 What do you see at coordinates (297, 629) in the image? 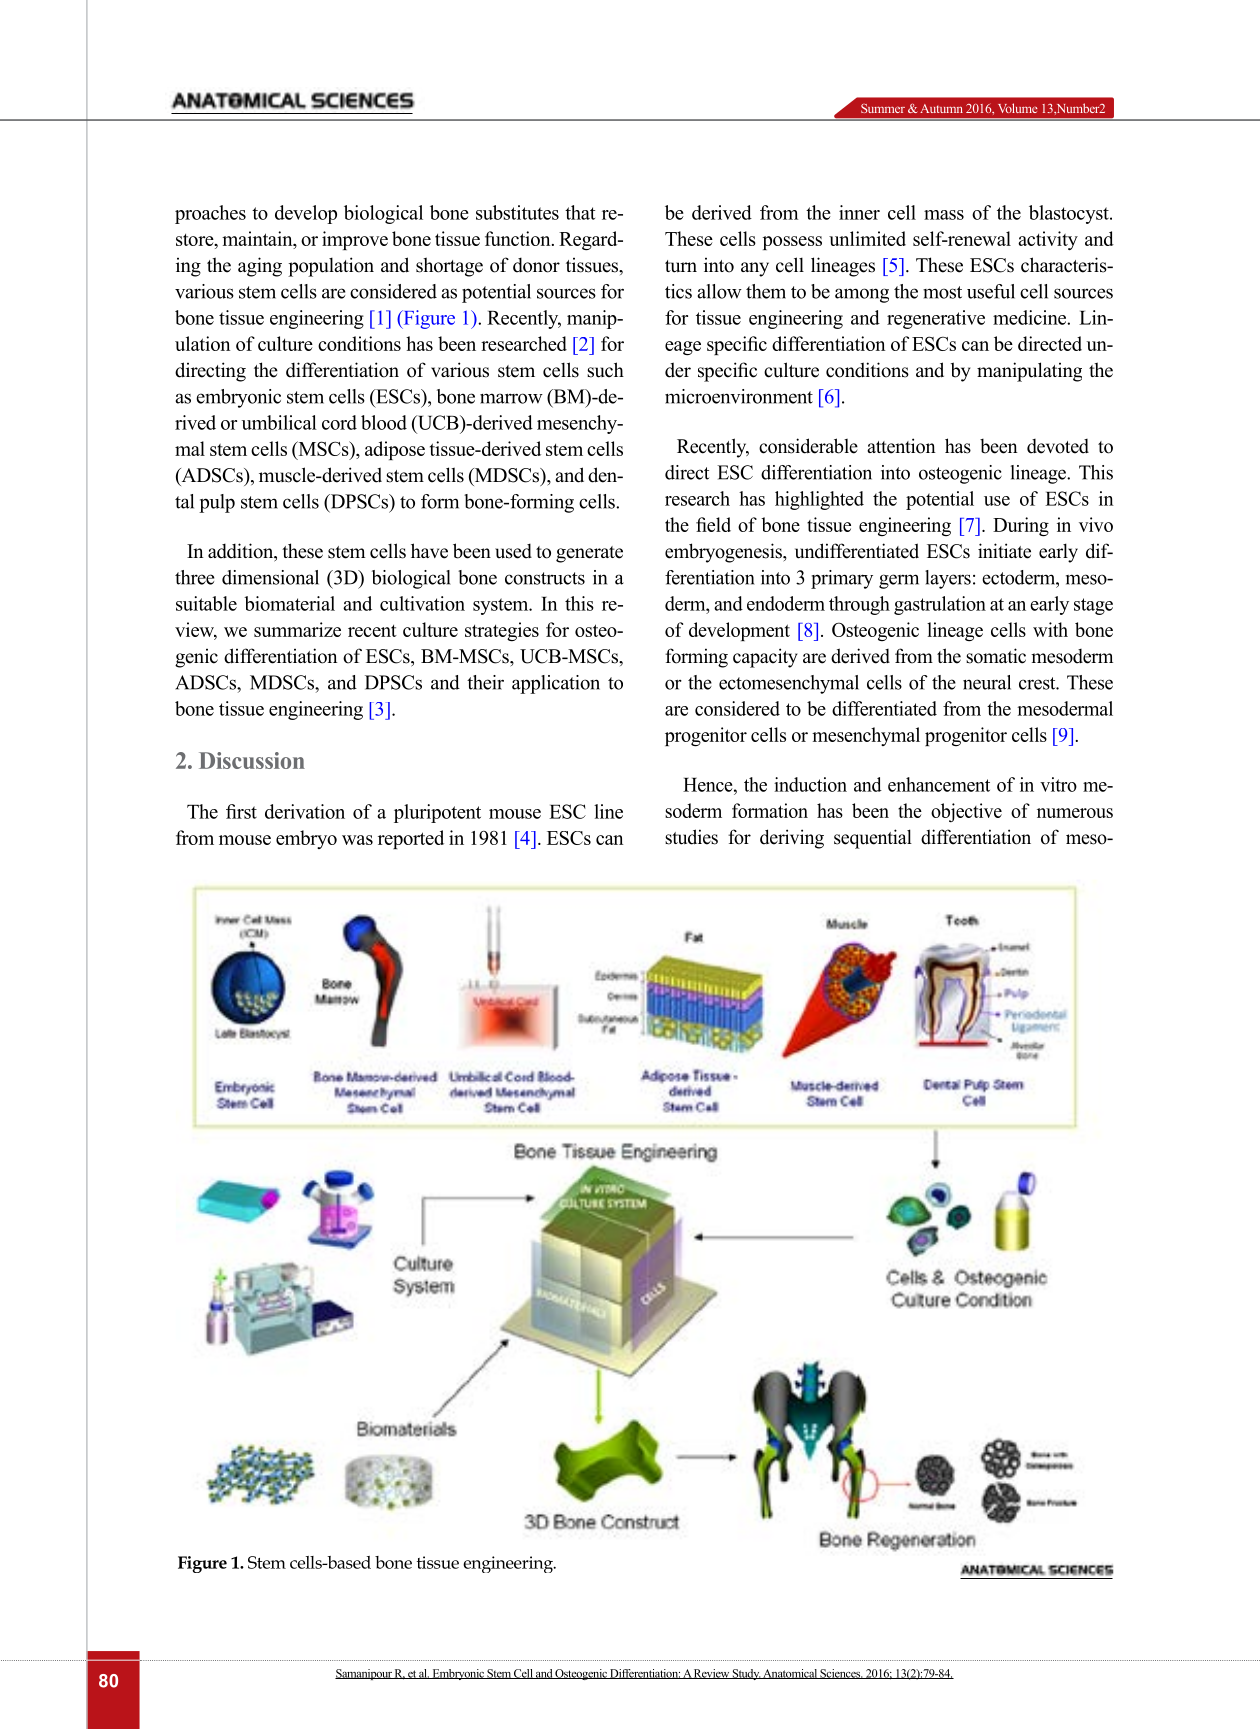
I see `summarize` at bounding box center [297, 629].
